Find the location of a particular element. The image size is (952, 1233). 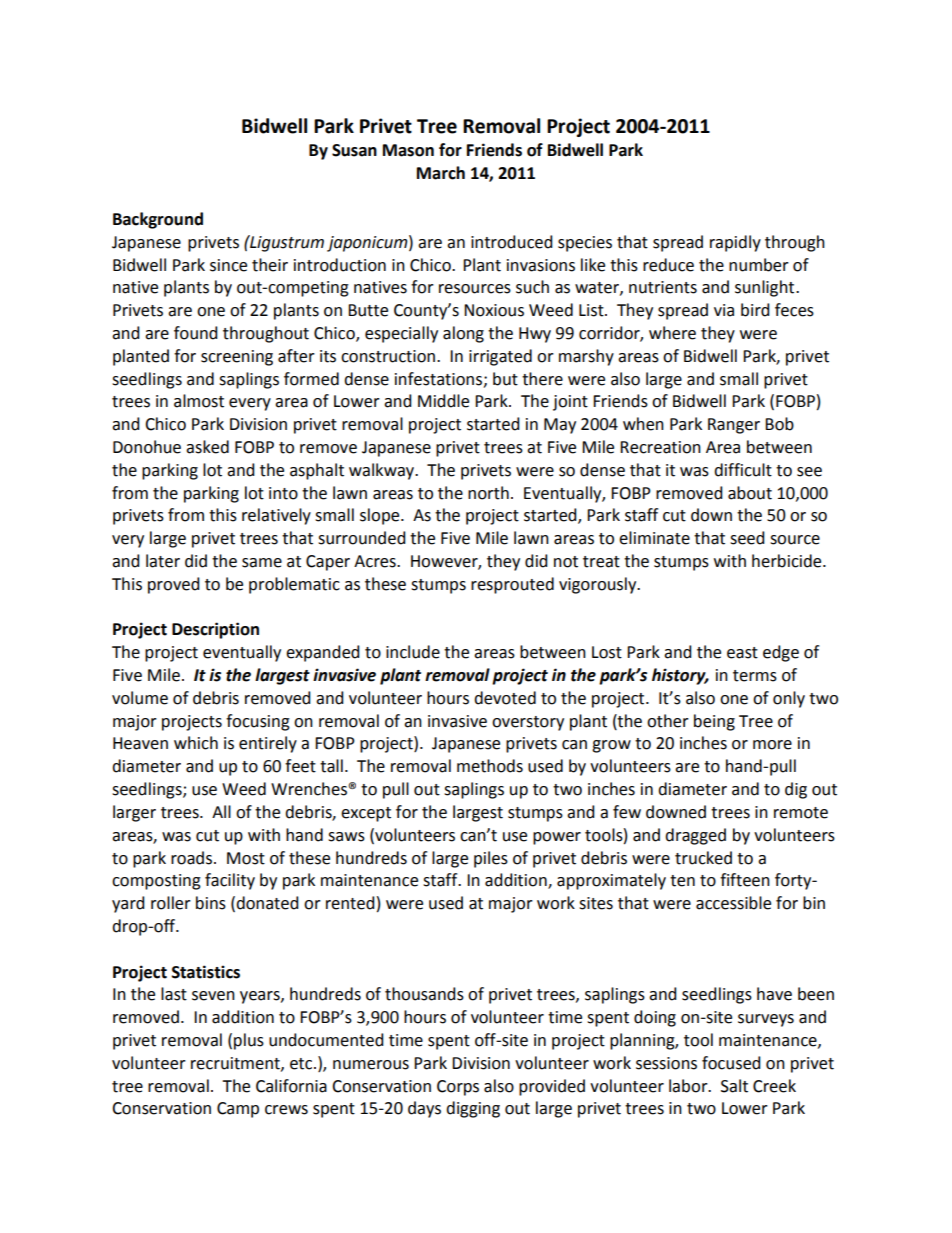

March is located at coordinates (441, 173).
